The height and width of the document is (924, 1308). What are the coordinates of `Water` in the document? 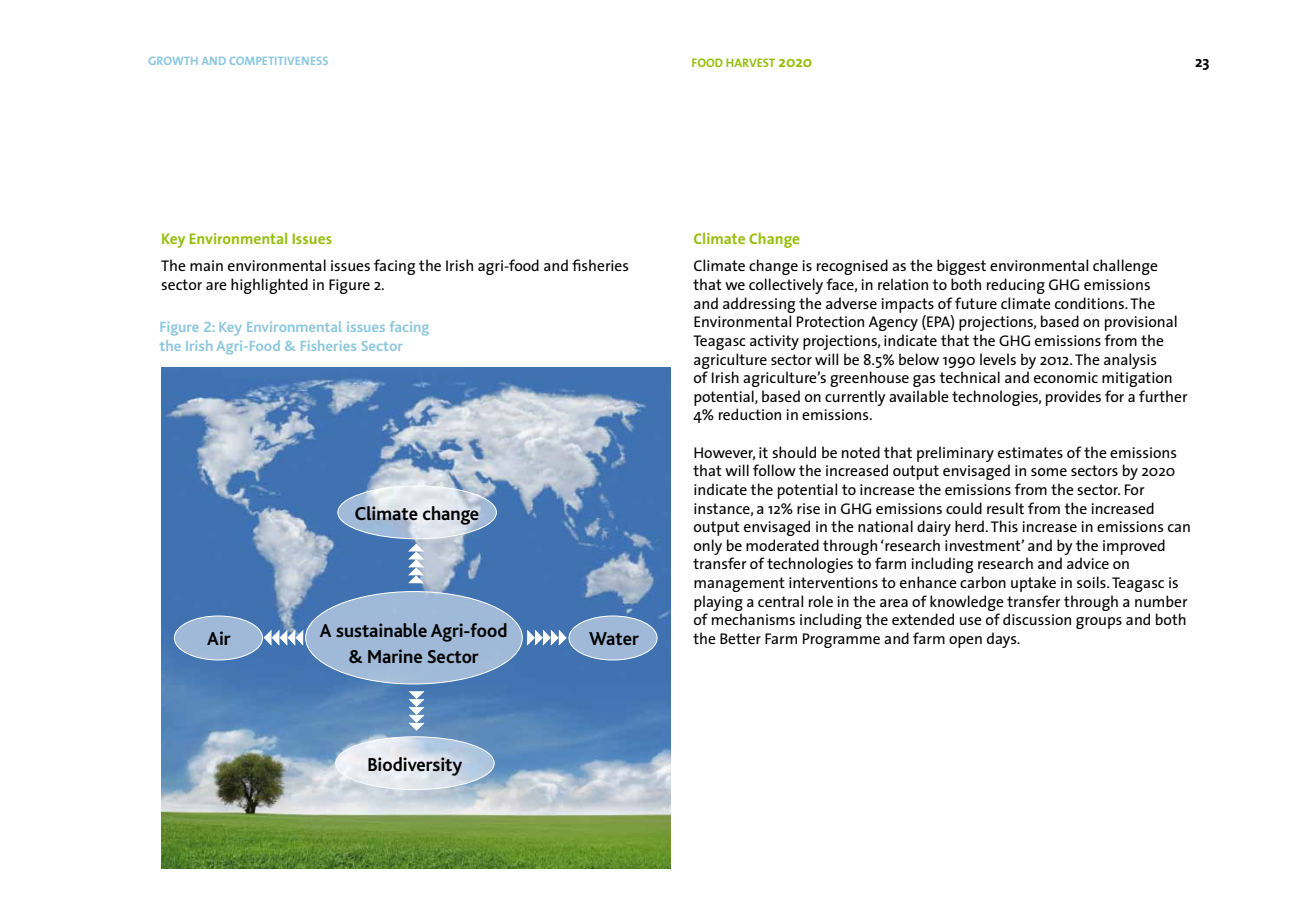 It's located at (614, 638).
